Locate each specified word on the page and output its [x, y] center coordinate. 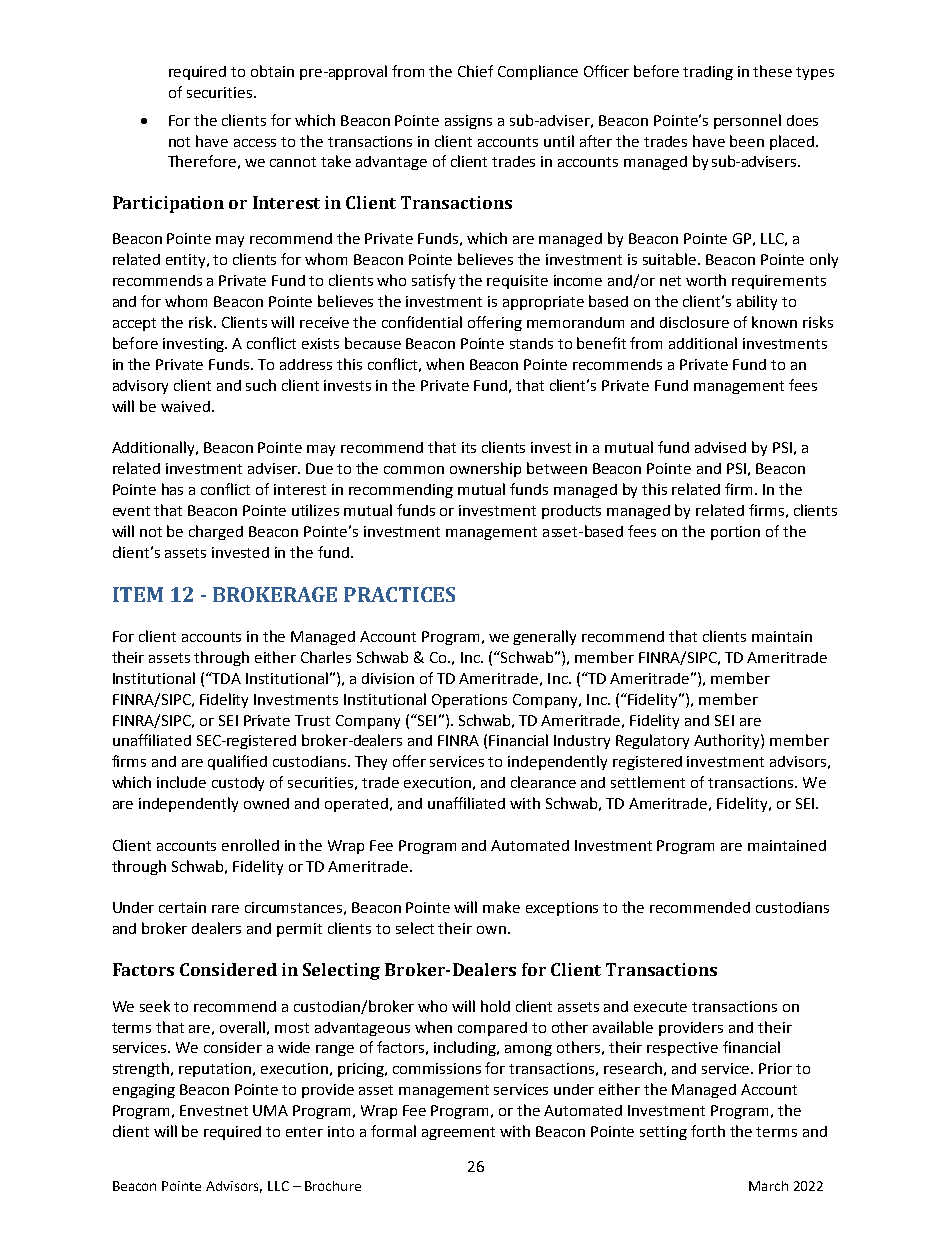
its [469, 447]
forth [708, 1131]
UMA [270, 1110]
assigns [468, 122]
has [172, 489]
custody [238, 784]
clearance [543, 782]
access [255, 143]
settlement [648, 782]
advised [720, 447]
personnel [747, 121]
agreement [458, 1133]
